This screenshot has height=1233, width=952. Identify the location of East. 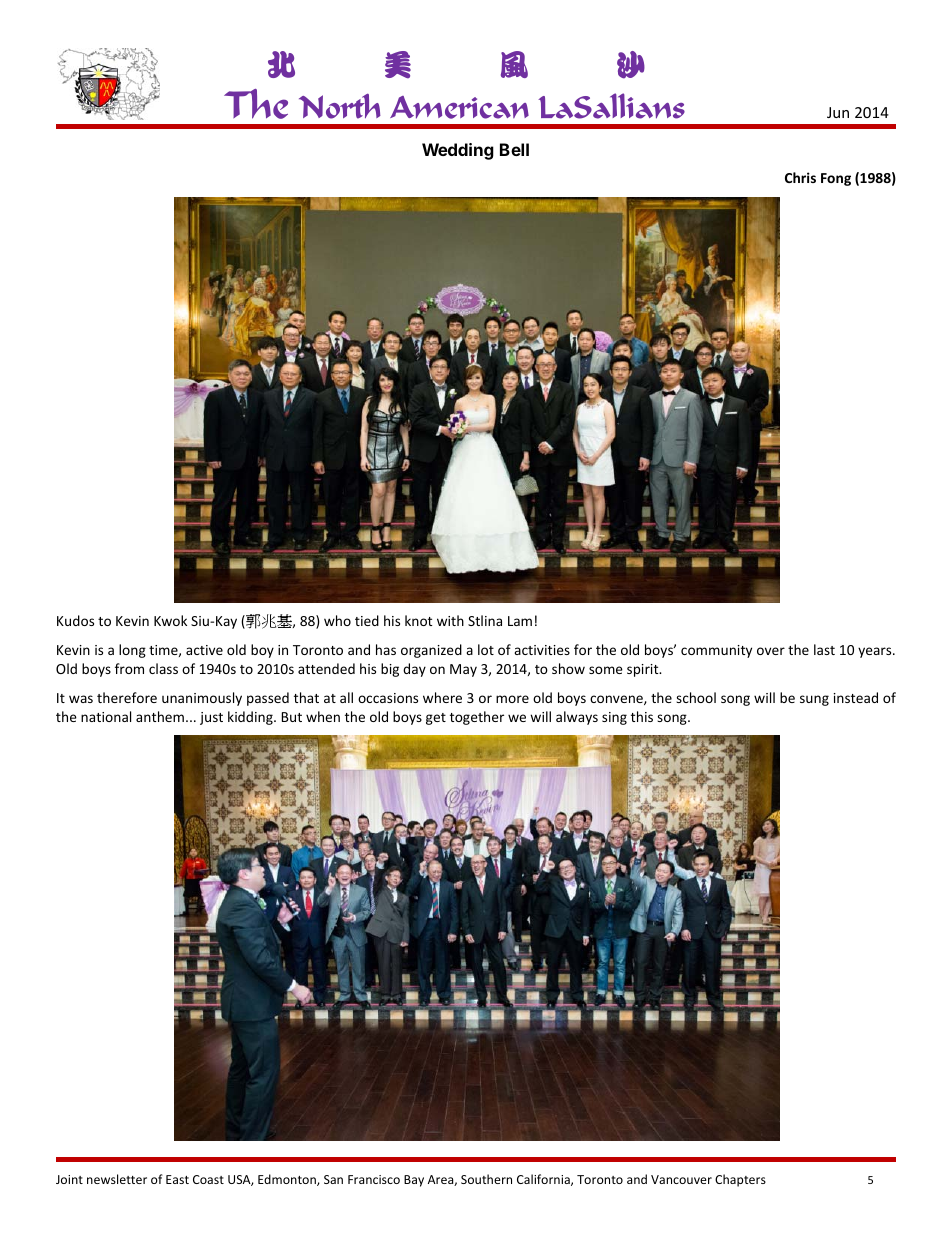
(177, 1179).
